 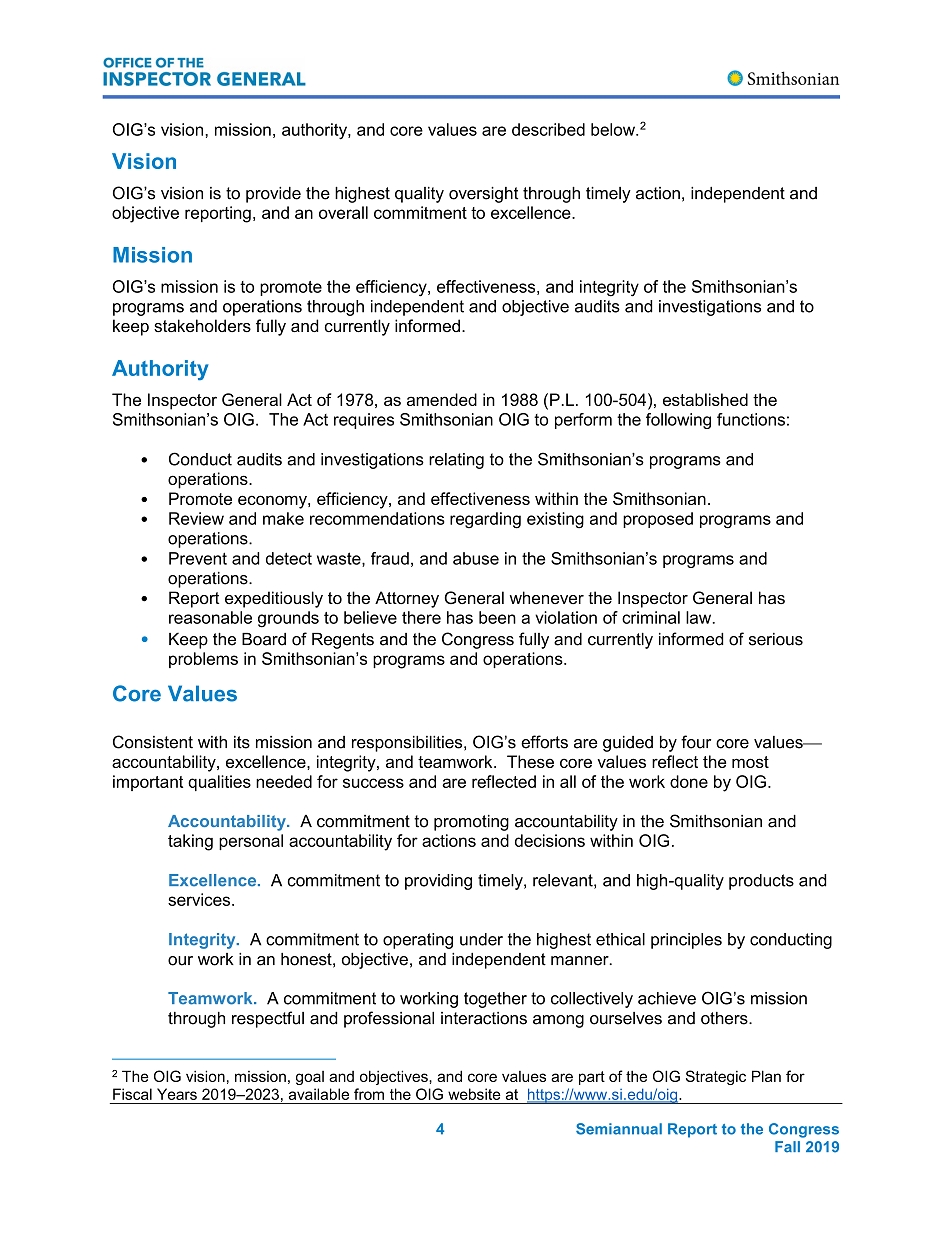 I want to click on reasonable, so click(x=210, y=617).
